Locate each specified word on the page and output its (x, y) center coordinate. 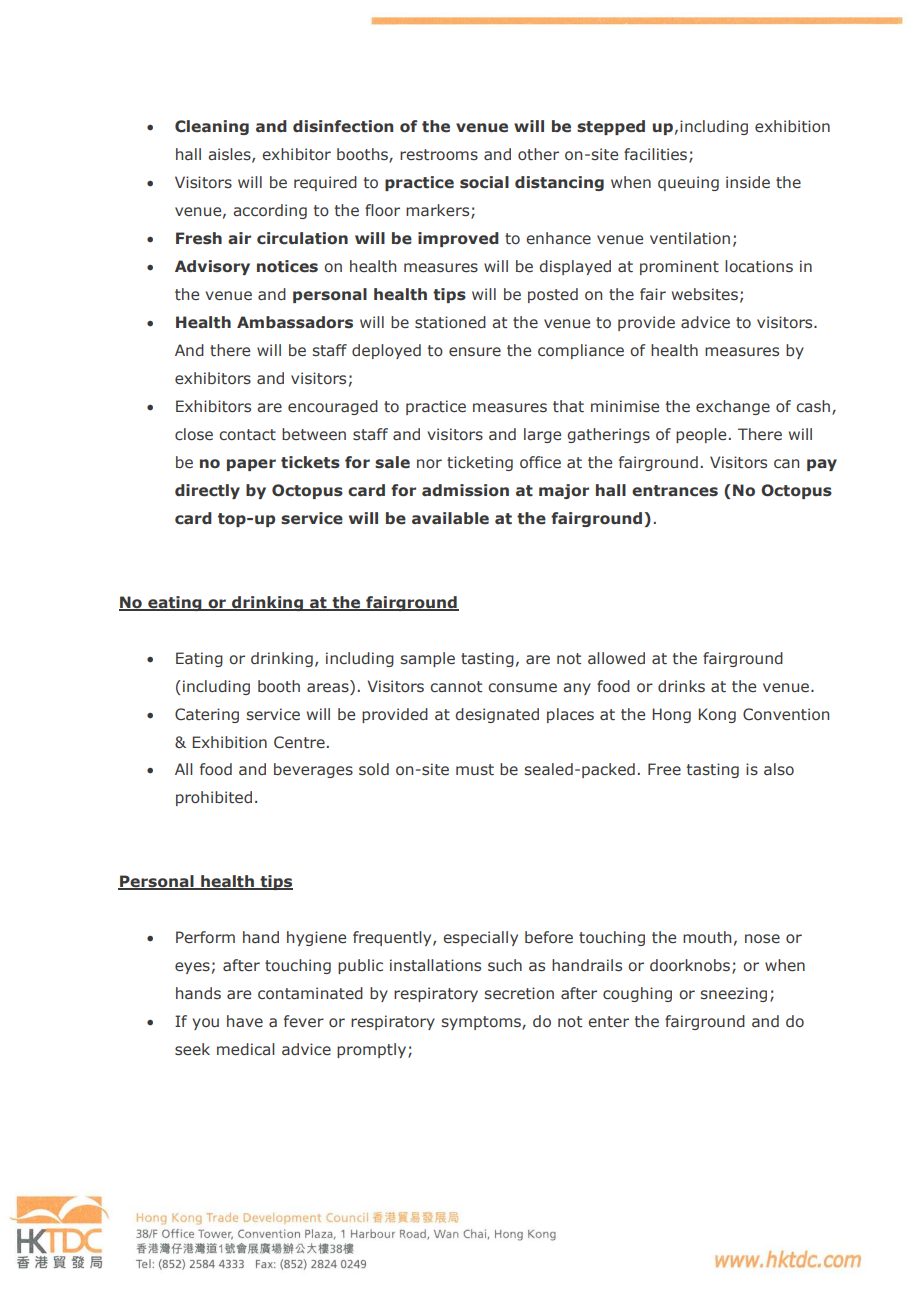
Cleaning (212, 127)
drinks (681, 686)
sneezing (733, 994)
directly (207, 491)
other (538, 154)
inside (748, 182)
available (450, 518)
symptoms (482, 1023)
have (245, 1021)
